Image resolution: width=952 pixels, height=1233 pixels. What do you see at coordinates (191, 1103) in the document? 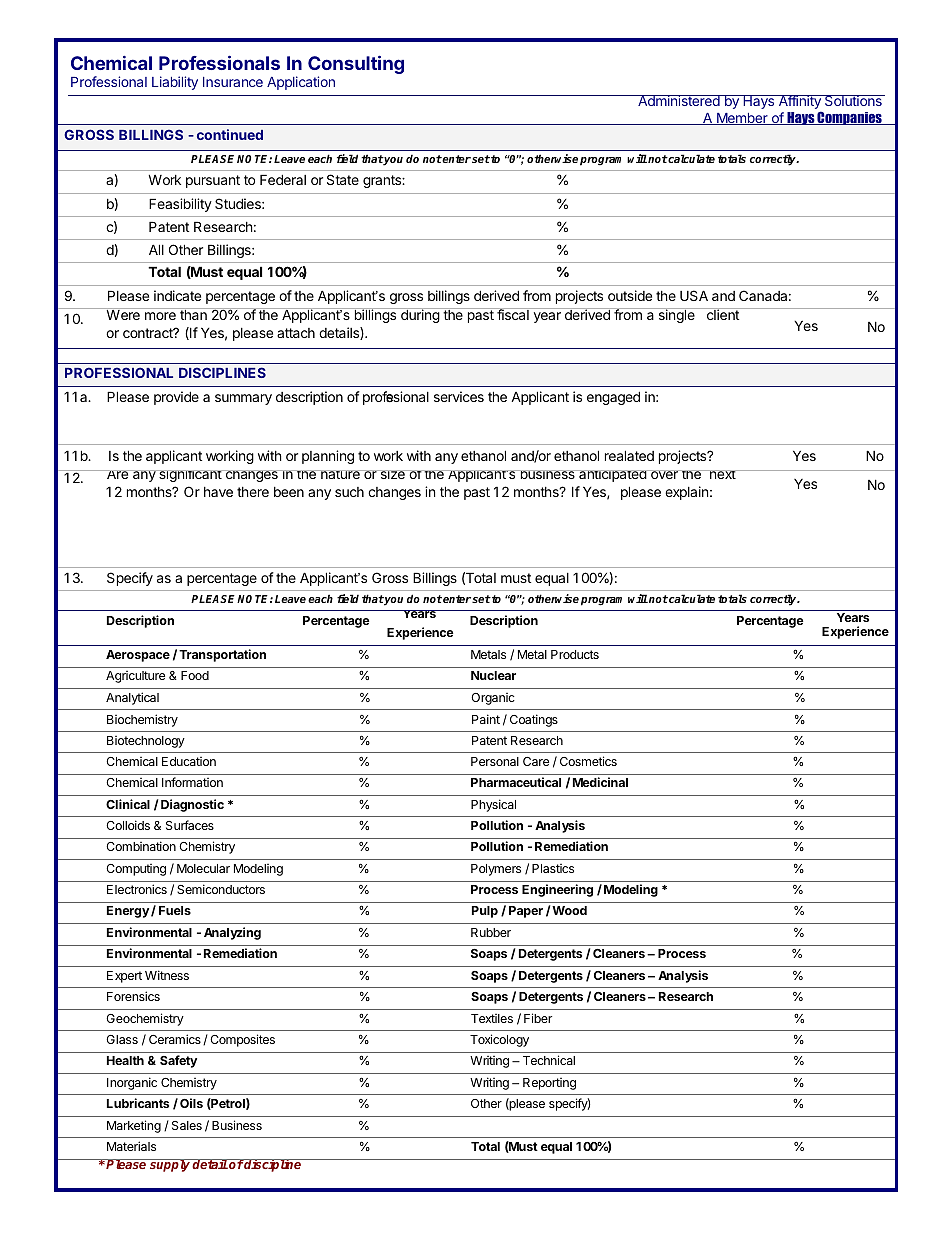
I see `Oils` at bounding box center [191, 1103].
